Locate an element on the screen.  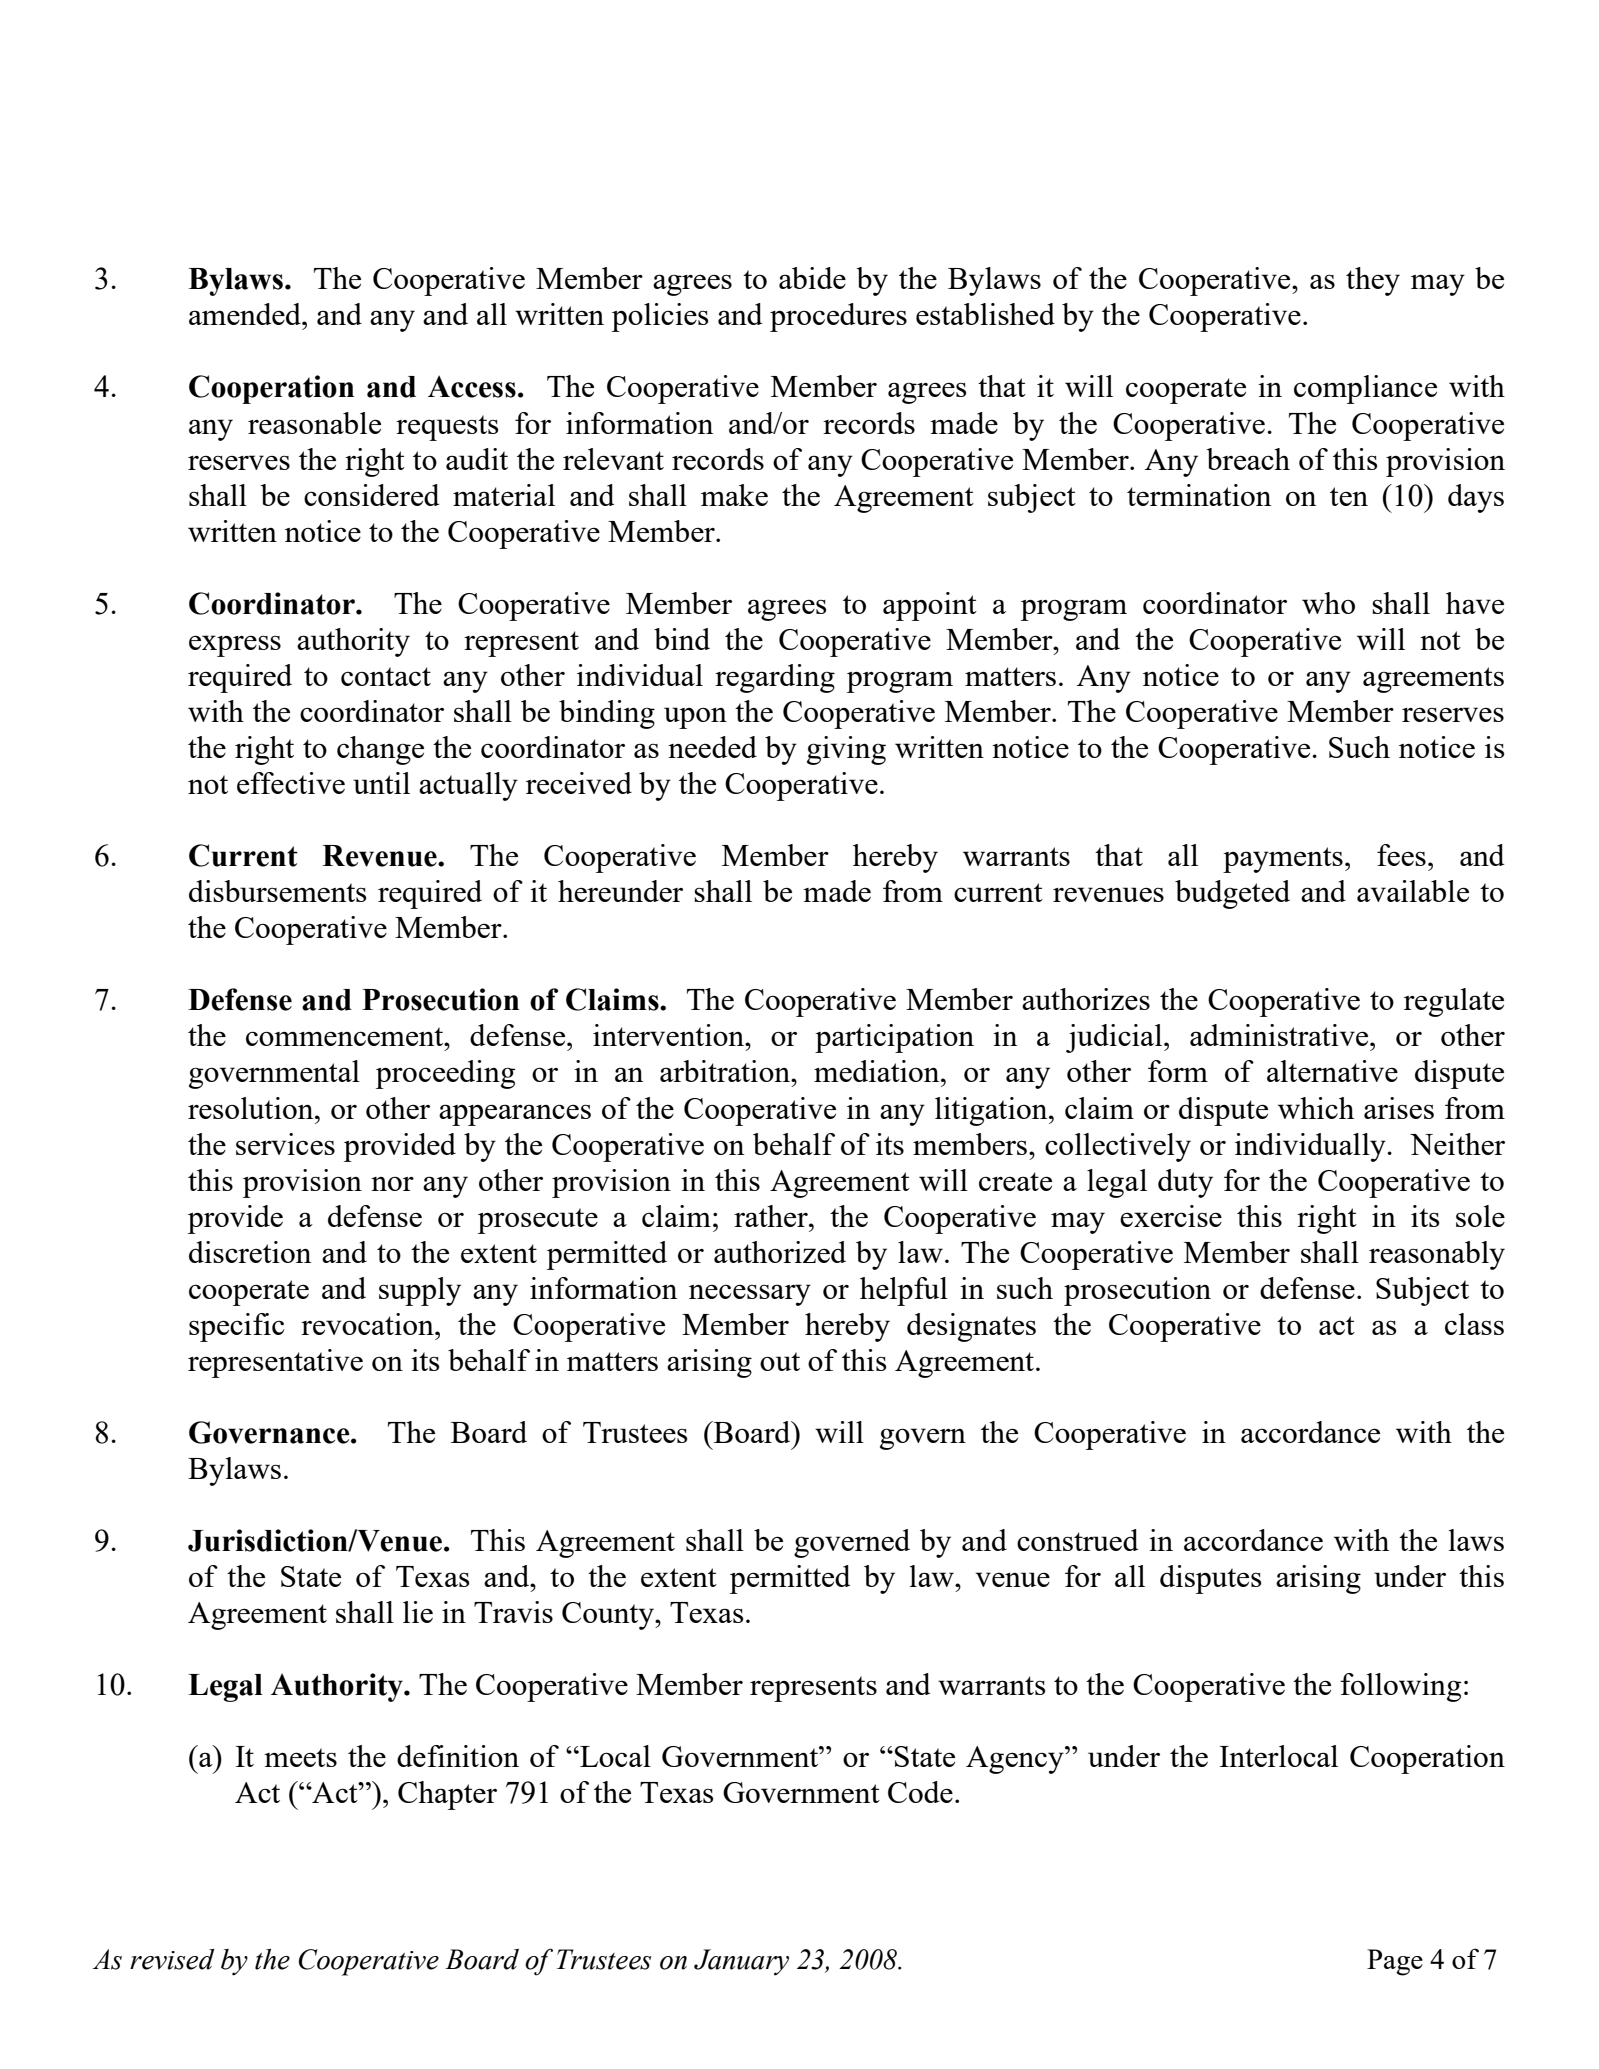
mediation is located at coordinates (878, 1071).
